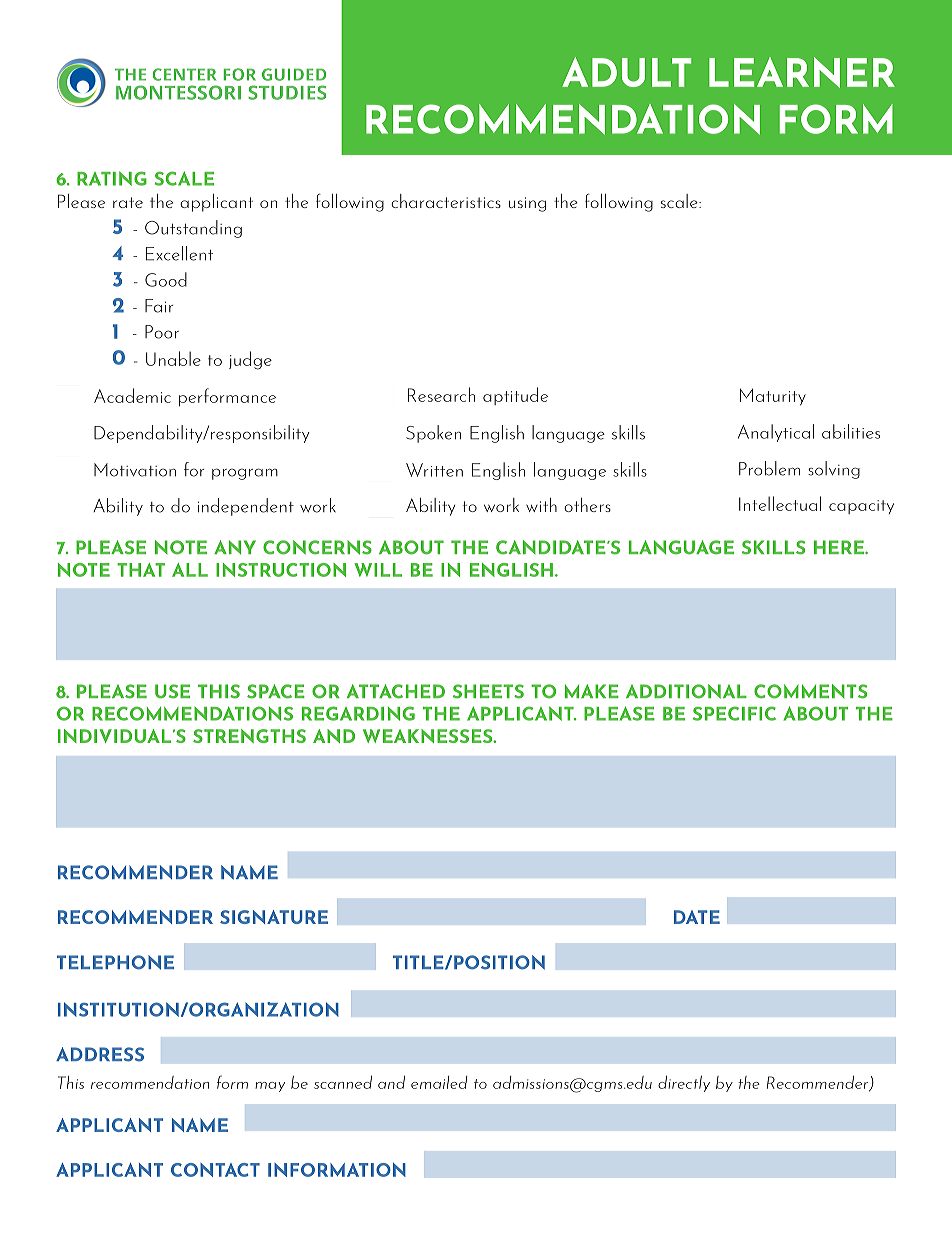  What do you see at coordinates (446, 201) in the screenshot?
I see `characteristics` at bounding box center [446, 201].
